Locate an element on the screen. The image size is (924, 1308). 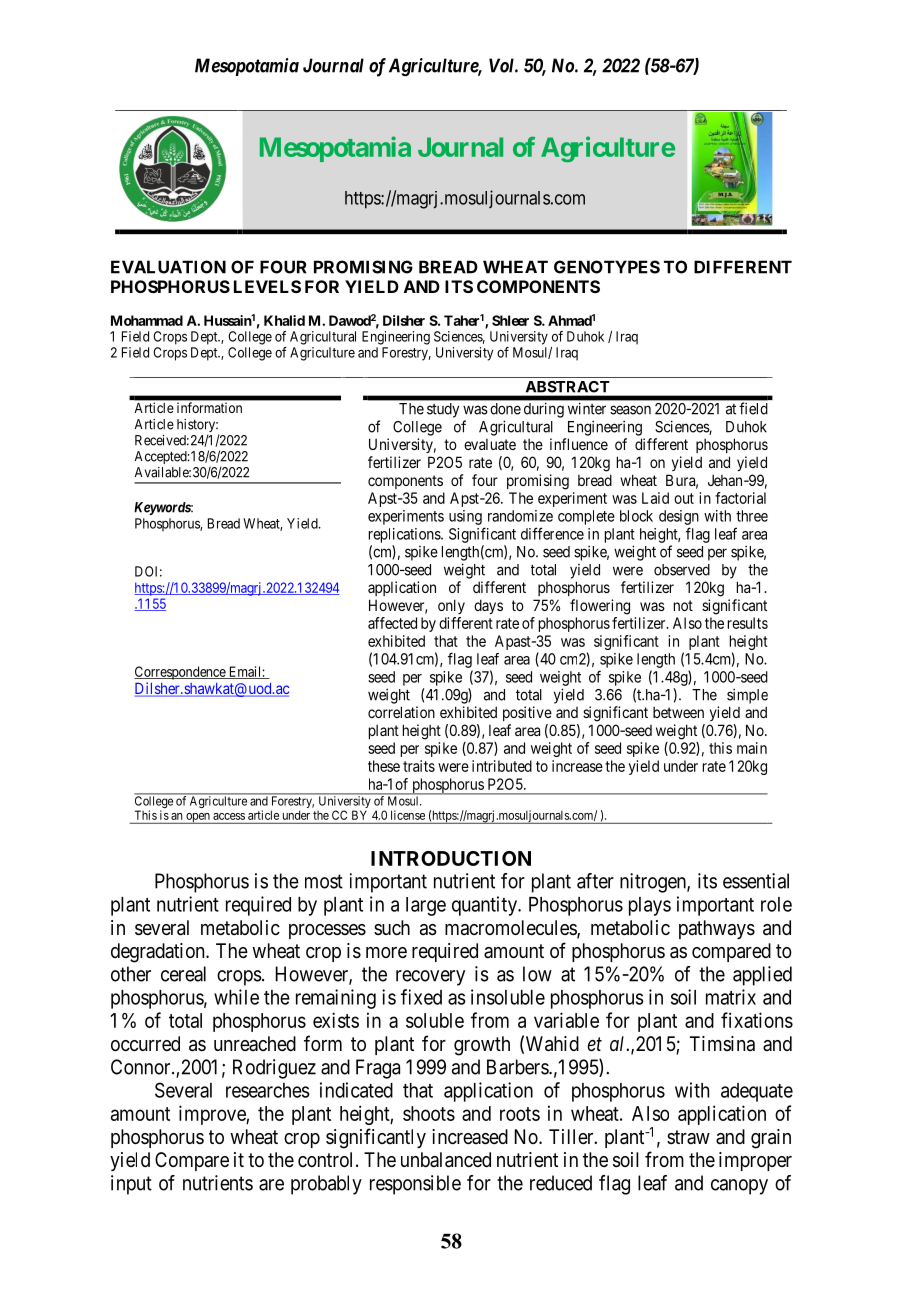
study is located at coordinates (443, 410).
